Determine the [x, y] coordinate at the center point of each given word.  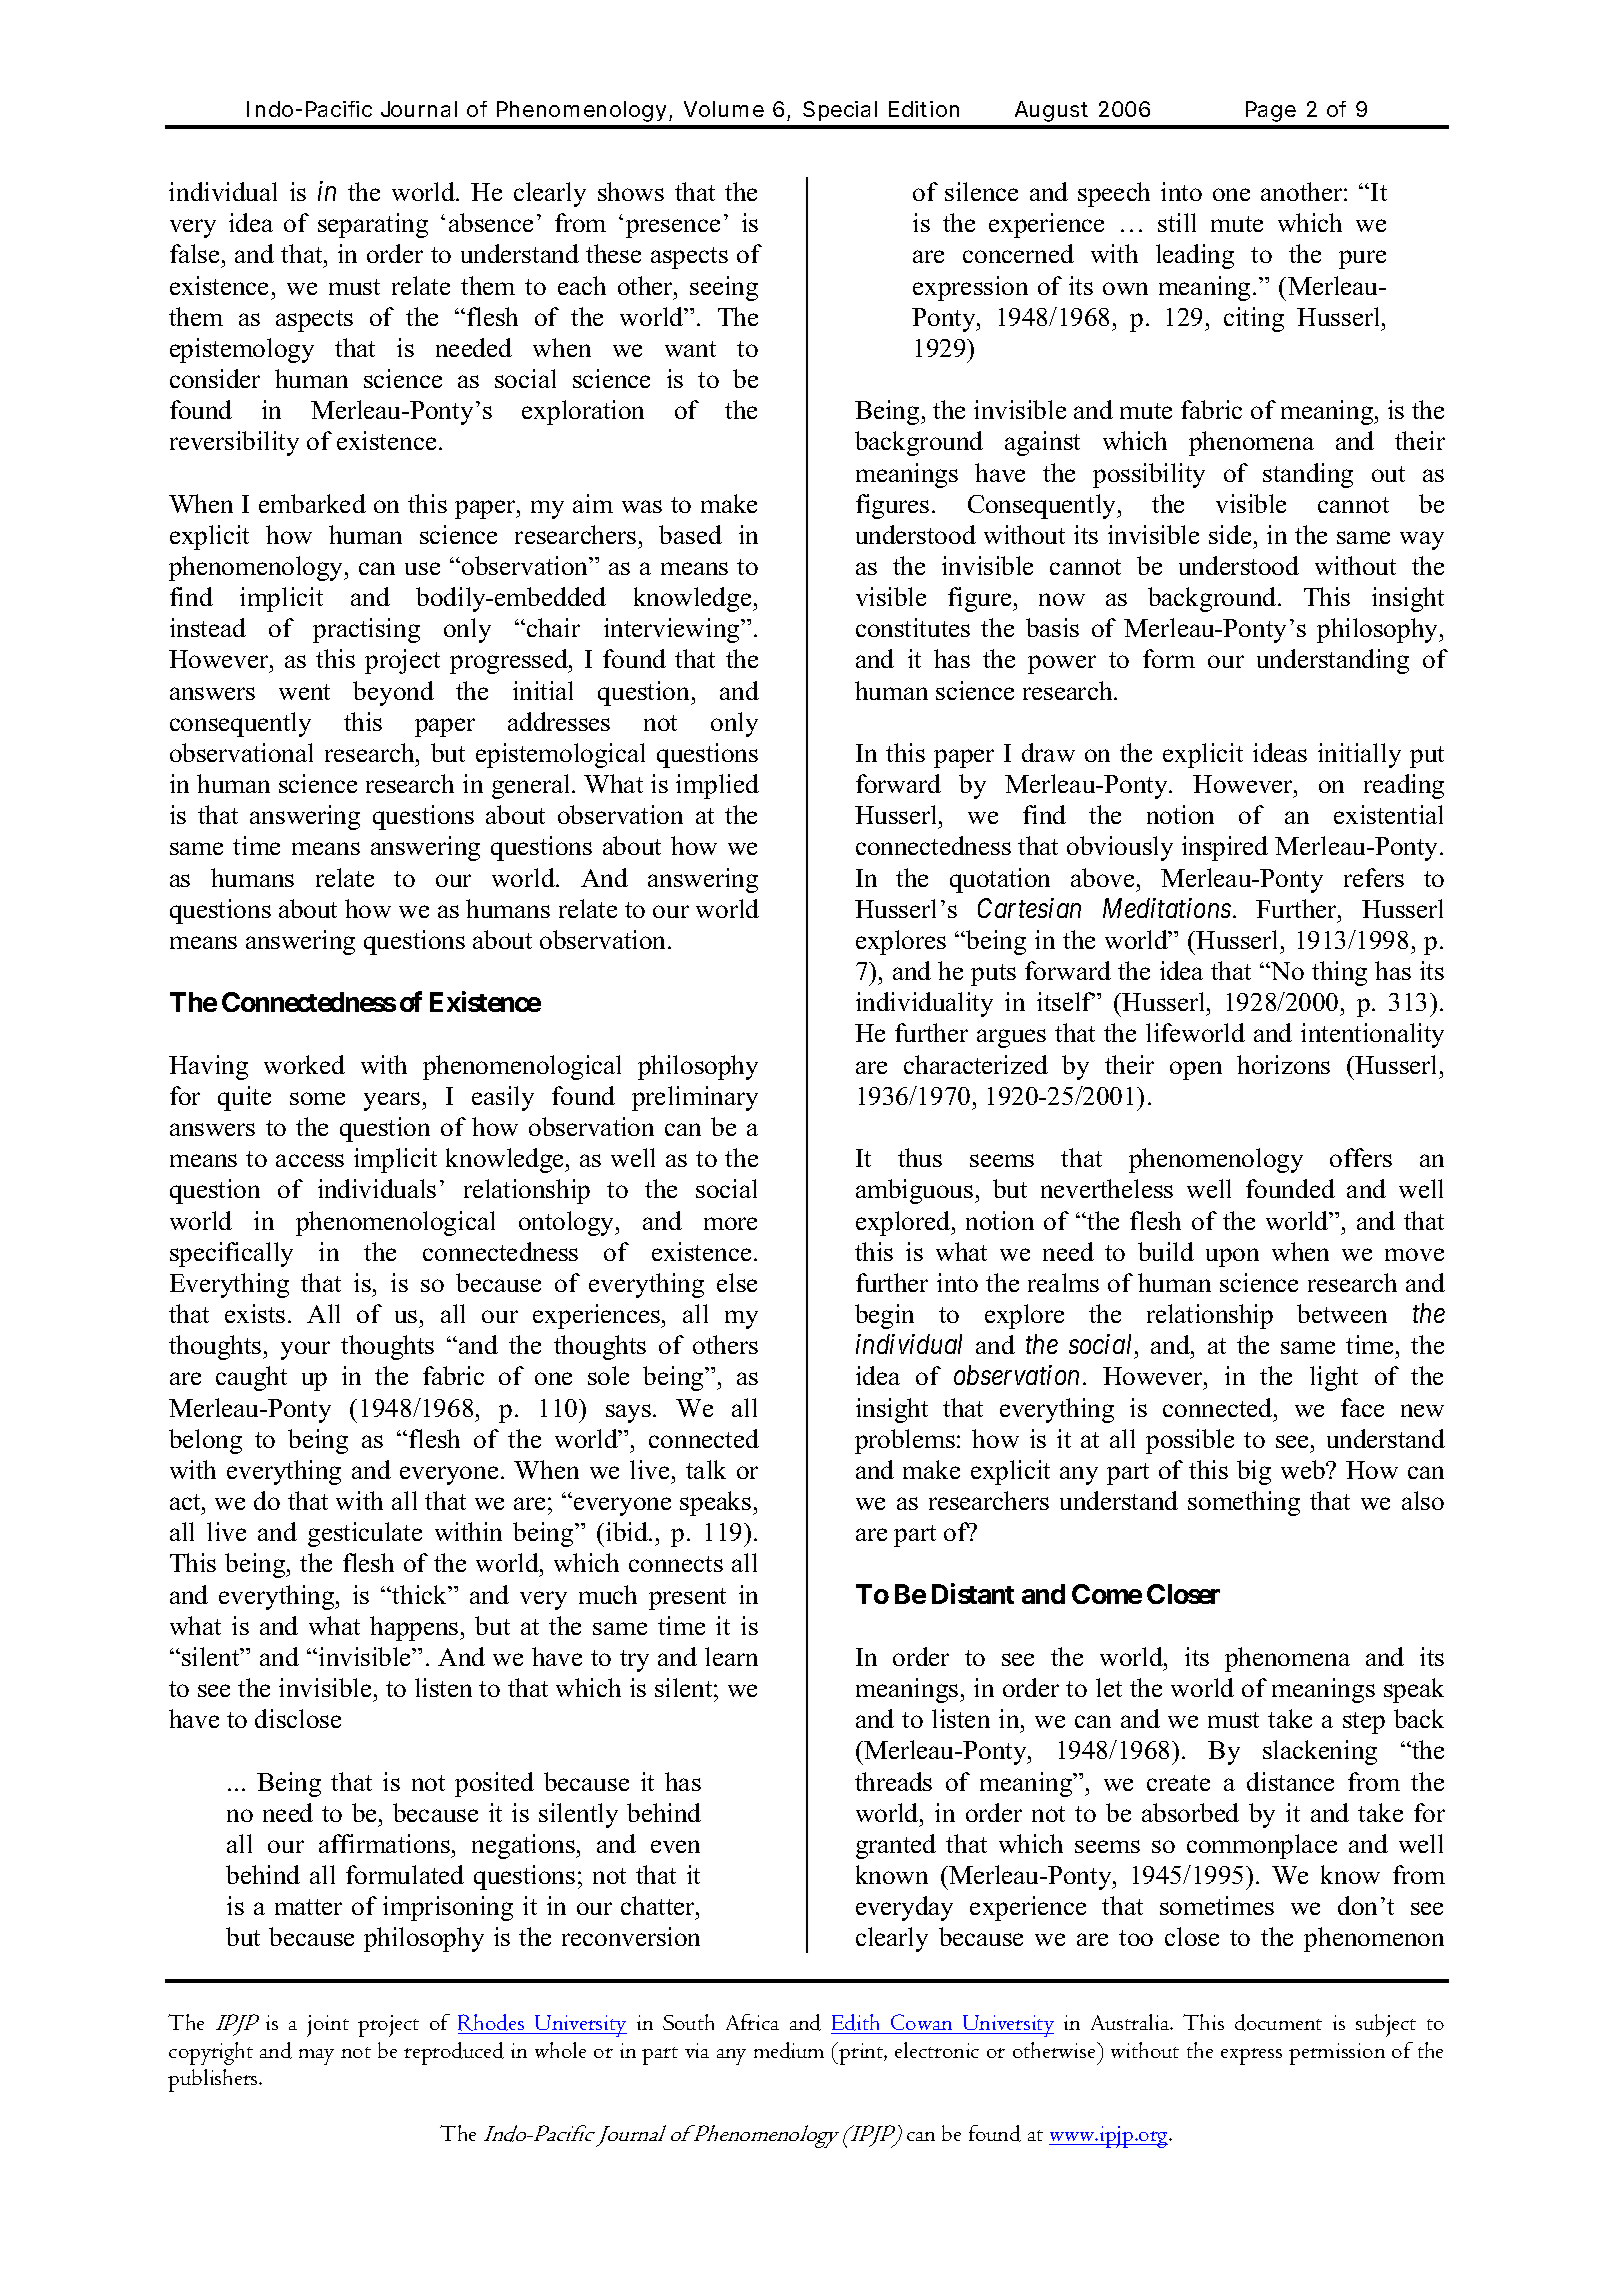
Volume [724, 109]
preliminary [695, 1098]
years [393, 1101]
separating [373, 225]
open [1196, 1070]
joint [328, 2026]
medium [789, 2050]
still [1177, 222]
